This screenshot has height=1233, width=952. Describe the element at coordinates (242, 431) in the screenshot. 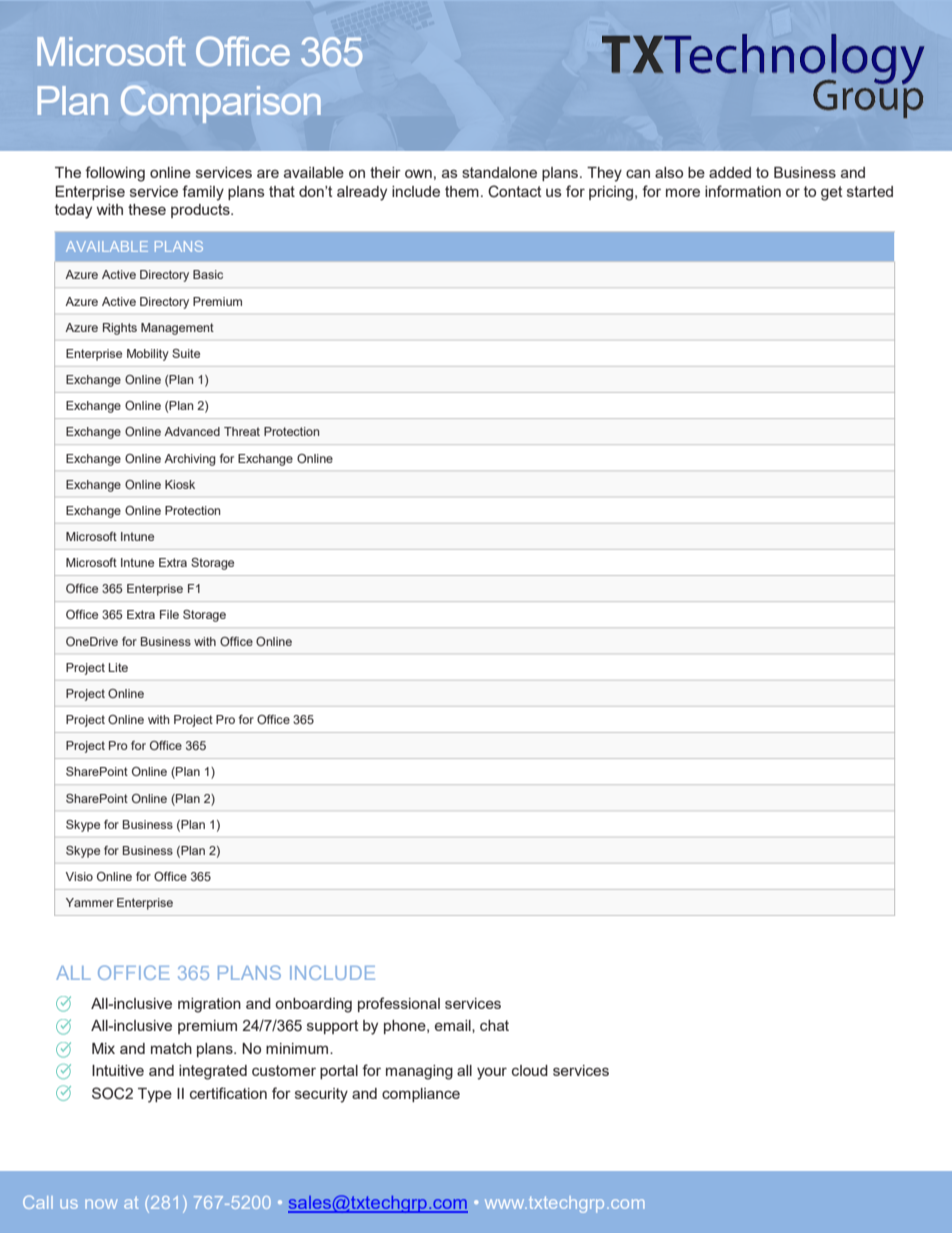

I see `Threat` at that location.
